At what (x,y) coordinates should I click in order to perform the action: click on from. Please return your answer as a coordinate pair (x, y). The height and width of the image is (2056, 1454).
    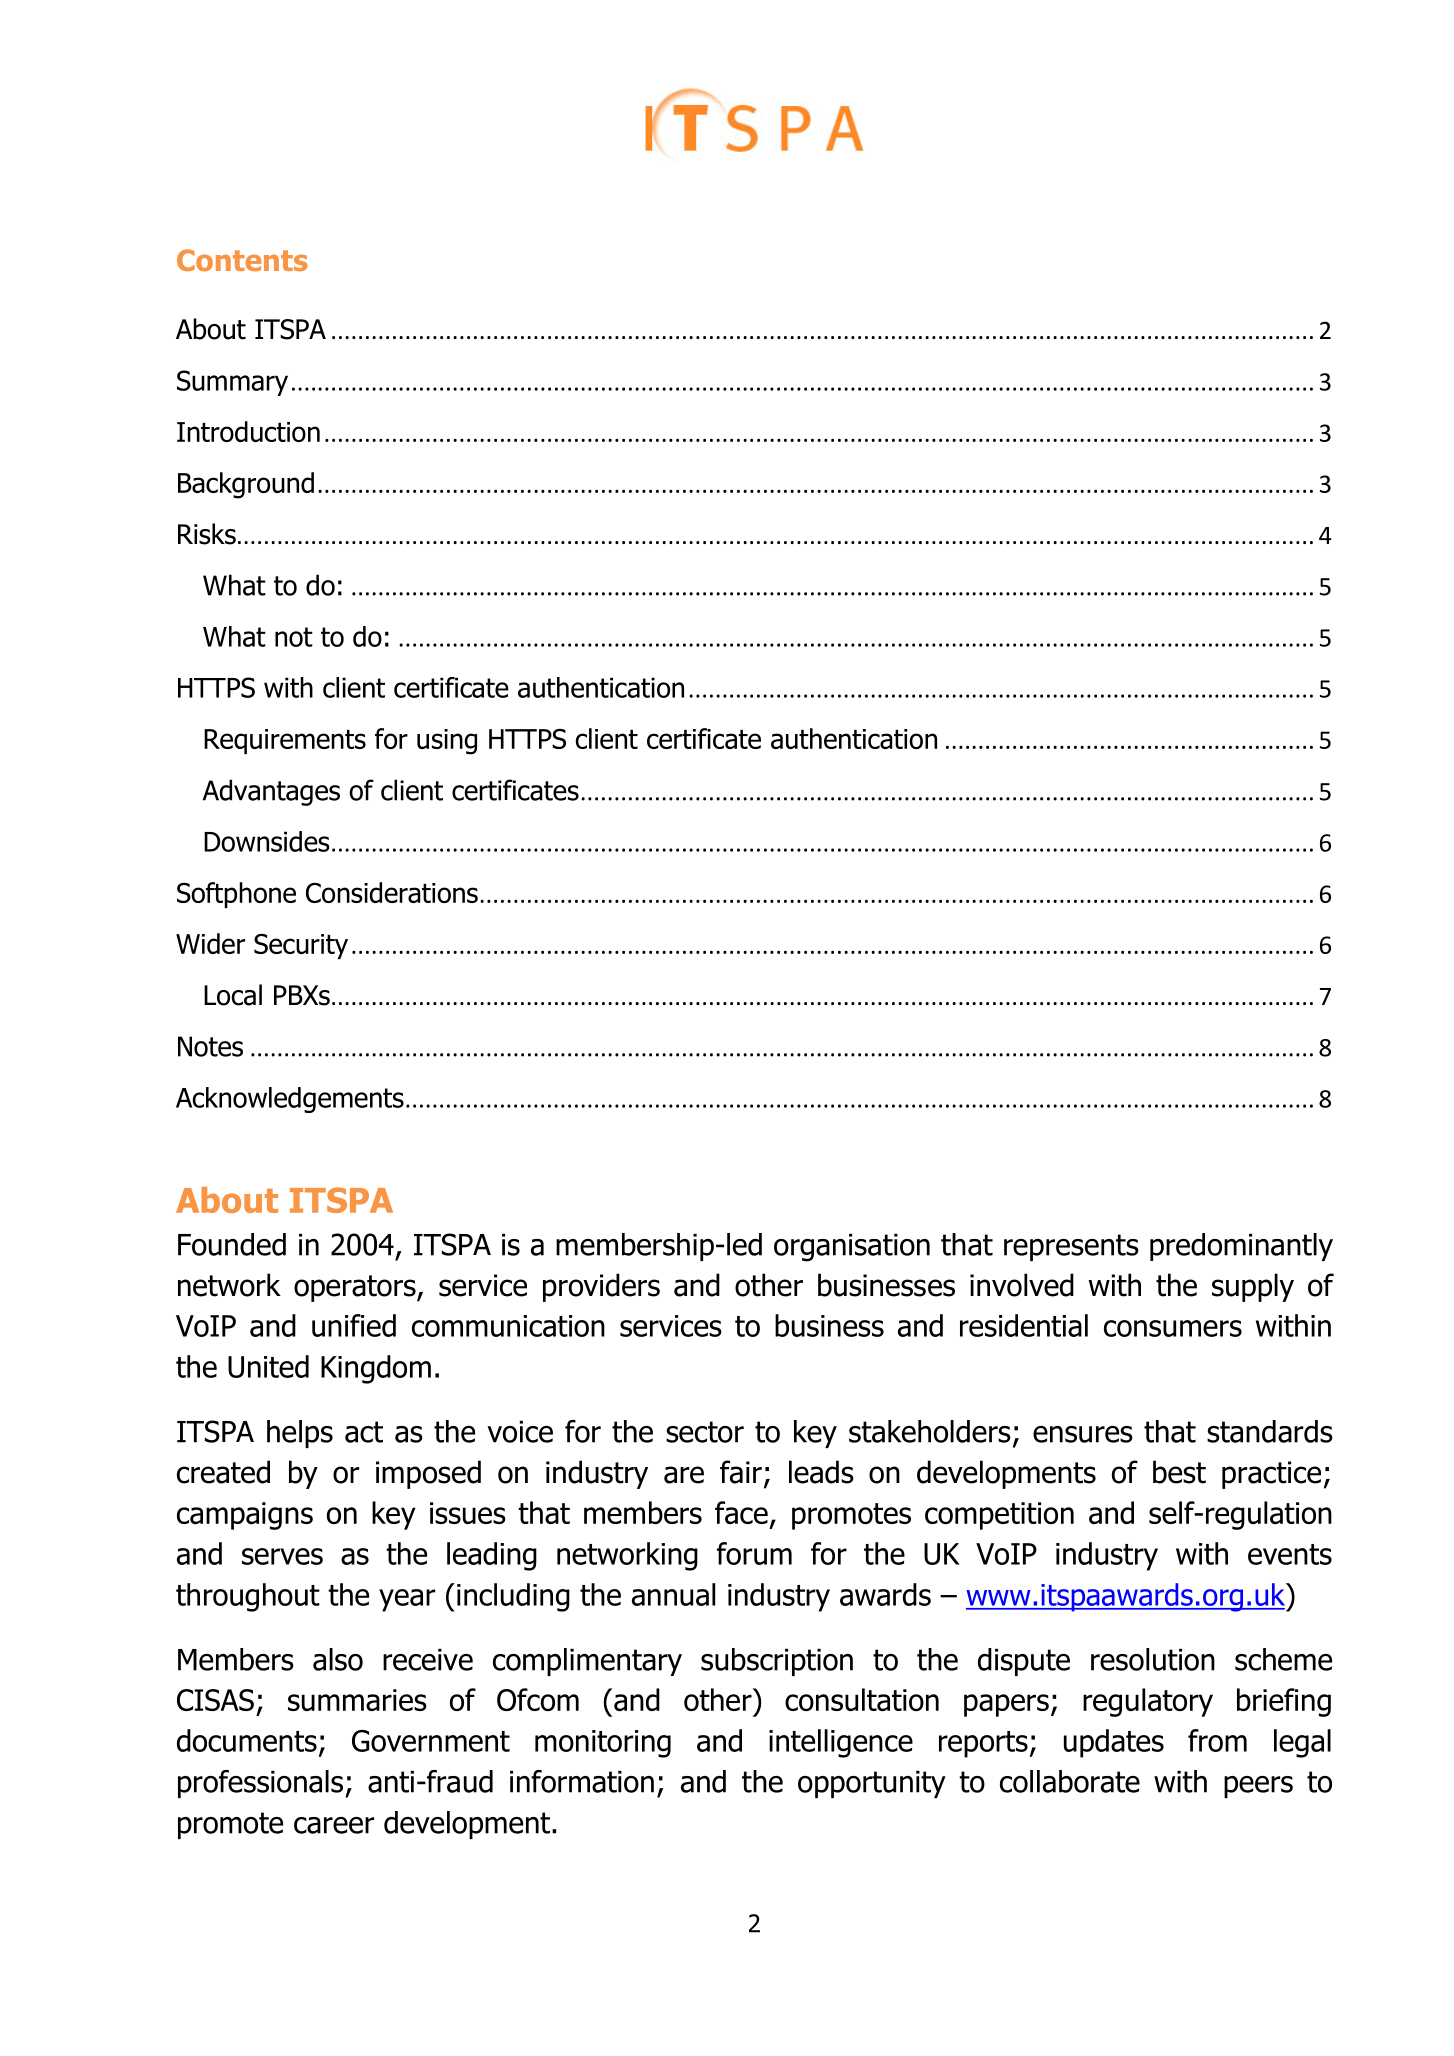
    Looking at the image, I should click on (1217, 1740).
